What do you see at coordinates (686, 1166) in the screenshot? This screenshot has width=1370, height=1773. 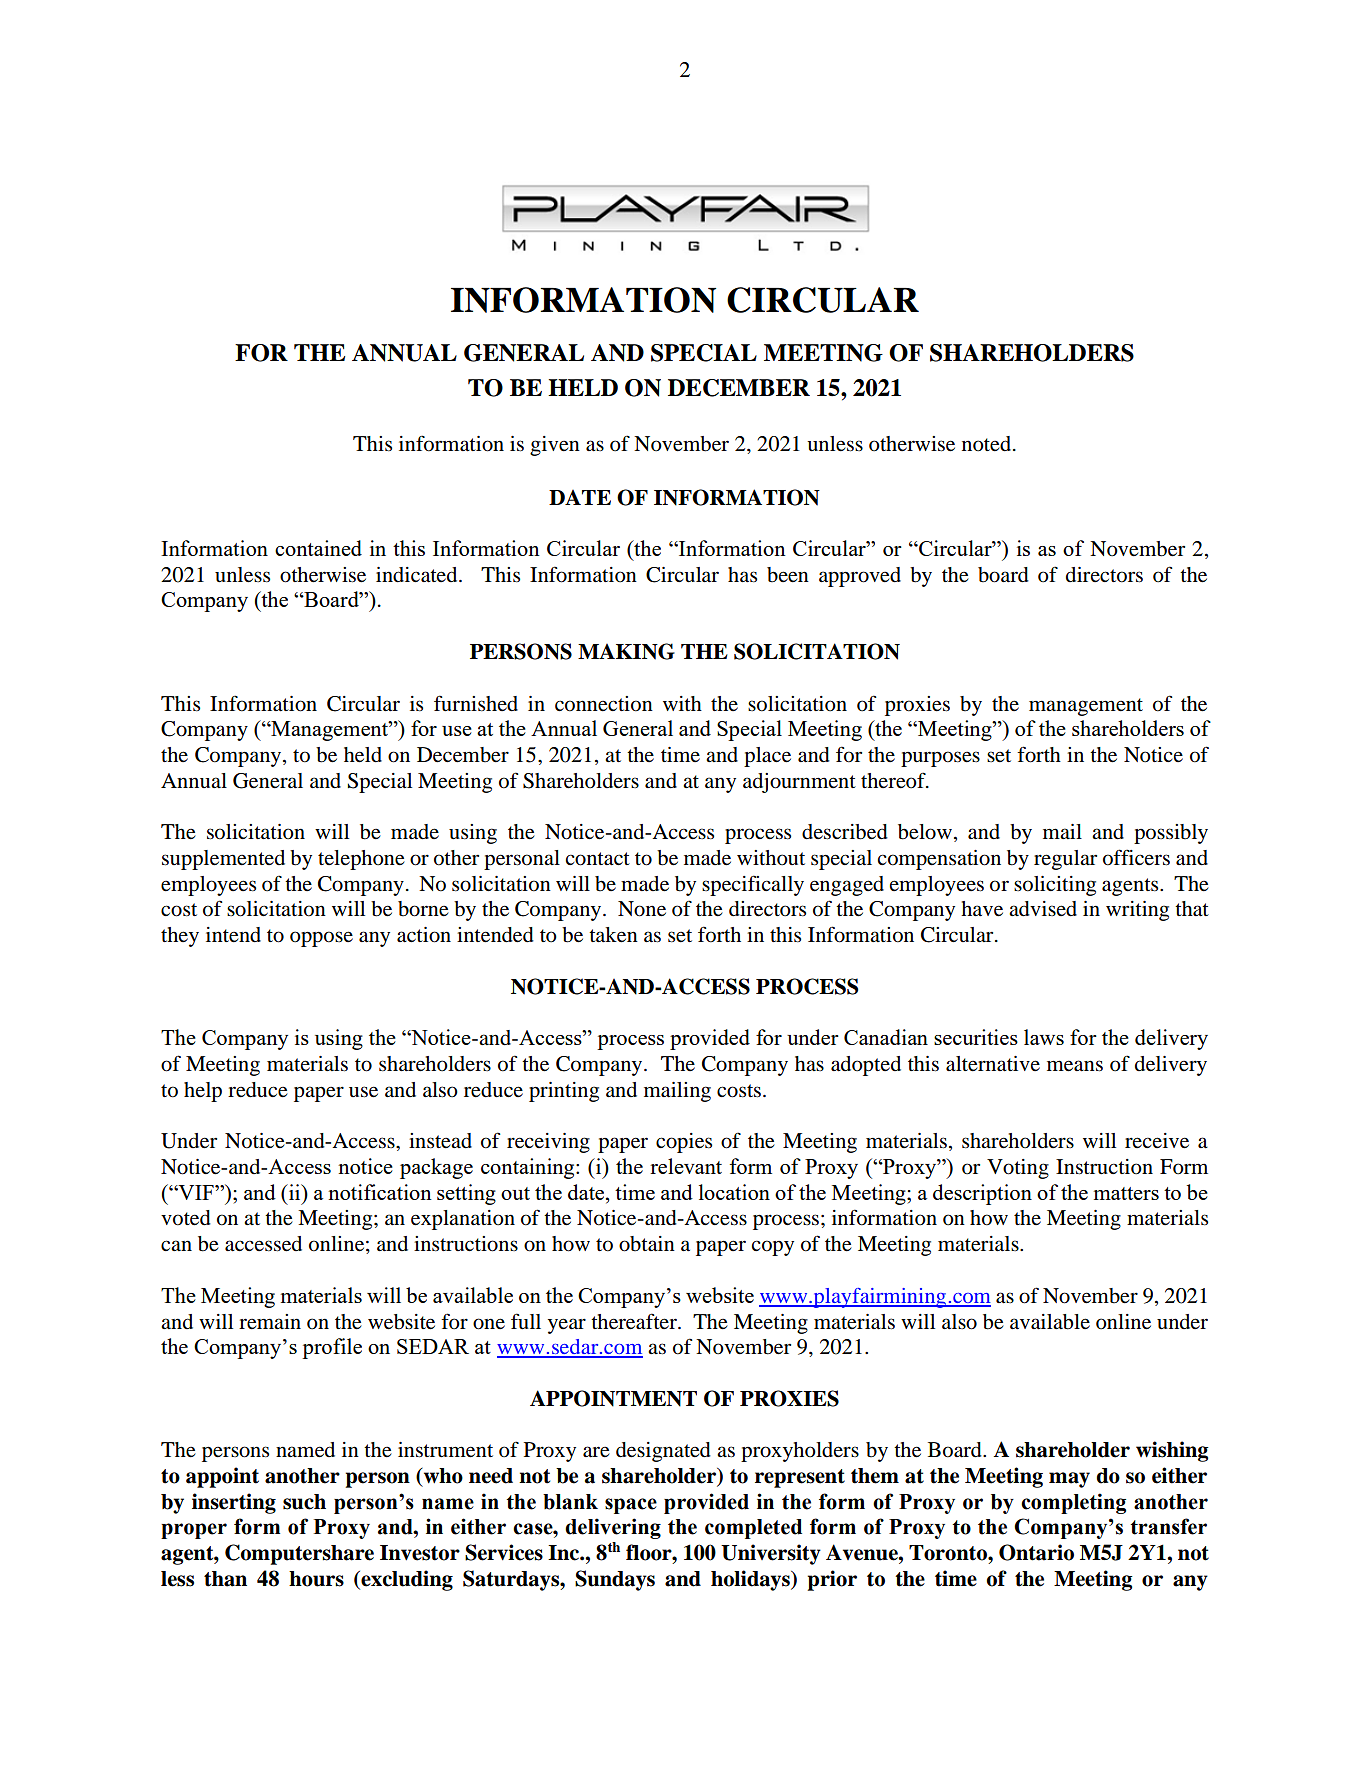 I see `relevant` at bounding box center [686, 1166].
